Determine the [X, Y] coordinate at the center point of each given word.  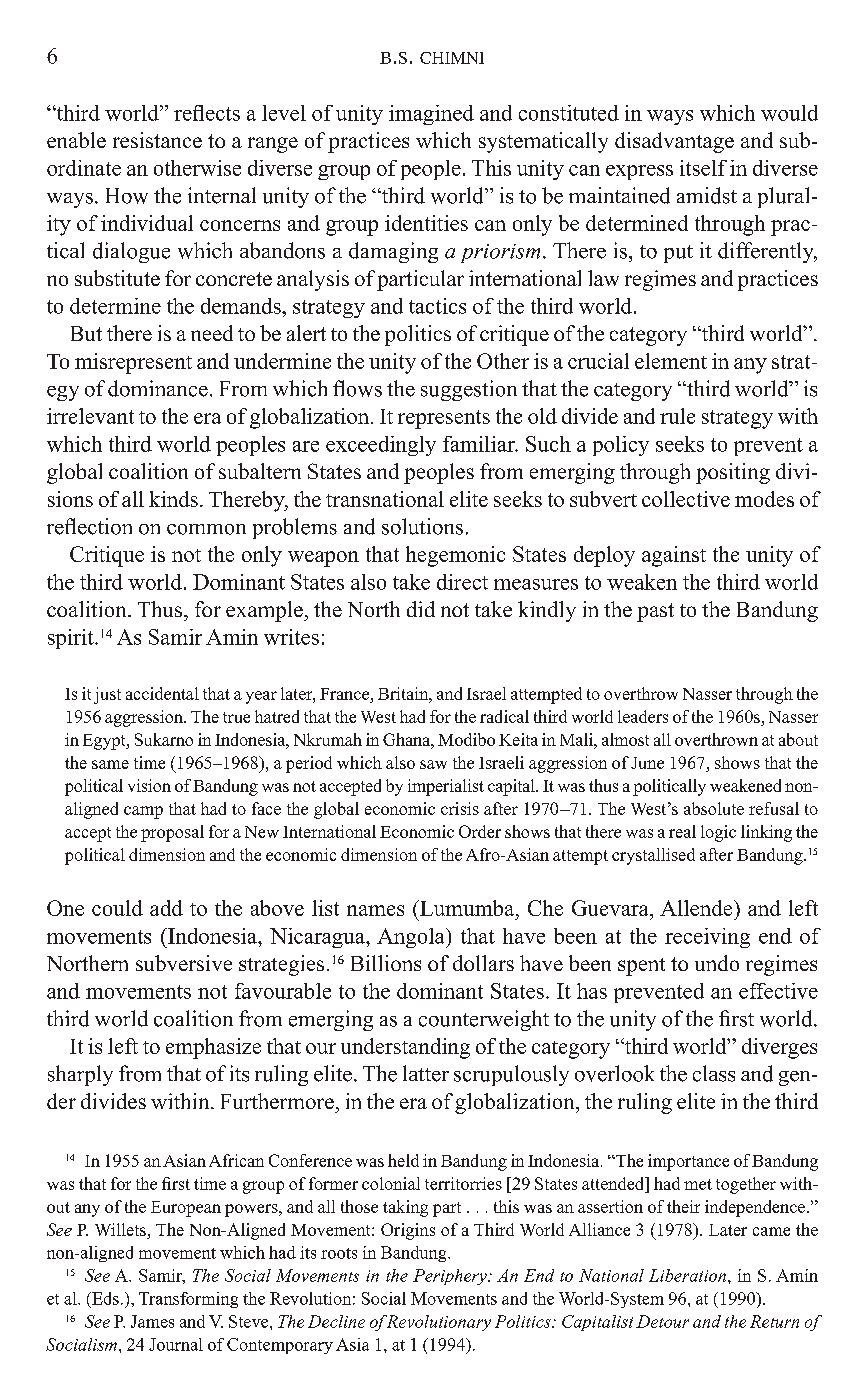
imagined [431, 115]
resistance [157, 140]
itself [703, 168]
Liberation [689, 1275]
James [152, 1321]
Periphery [451, 1277]
